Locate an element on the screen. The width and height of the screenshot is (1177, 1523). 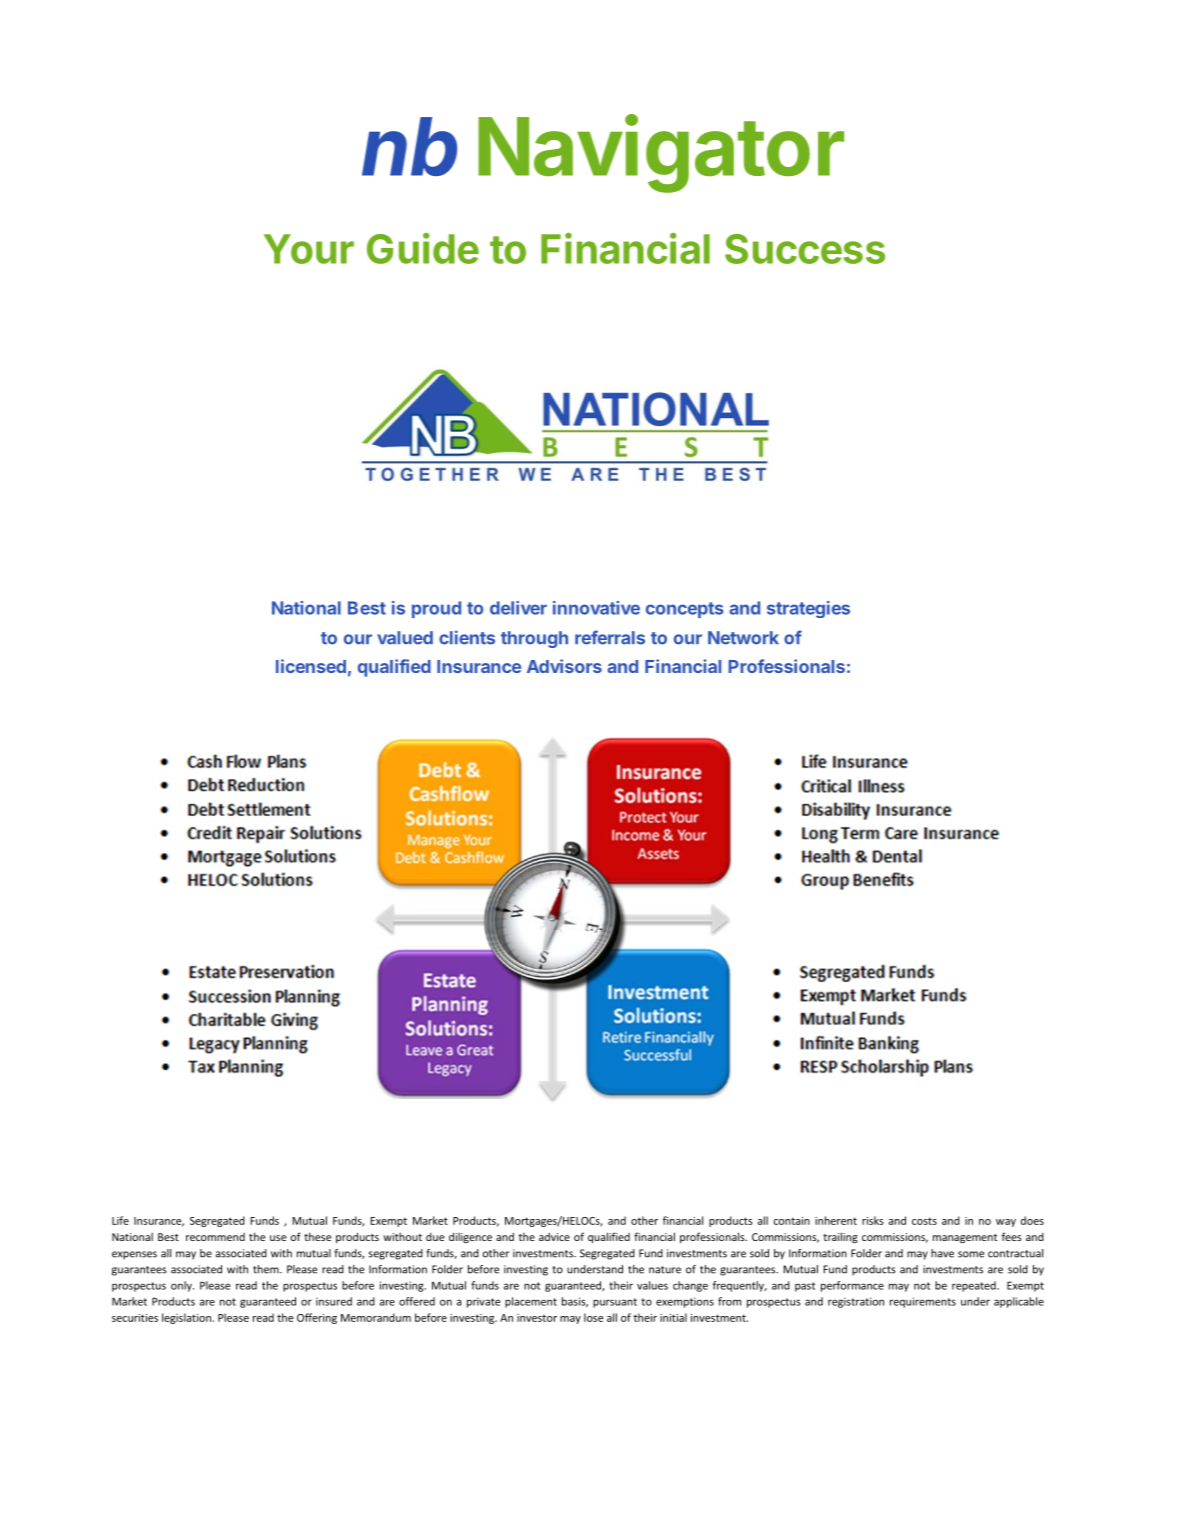
strategies is located at coordinates (808, 609).
